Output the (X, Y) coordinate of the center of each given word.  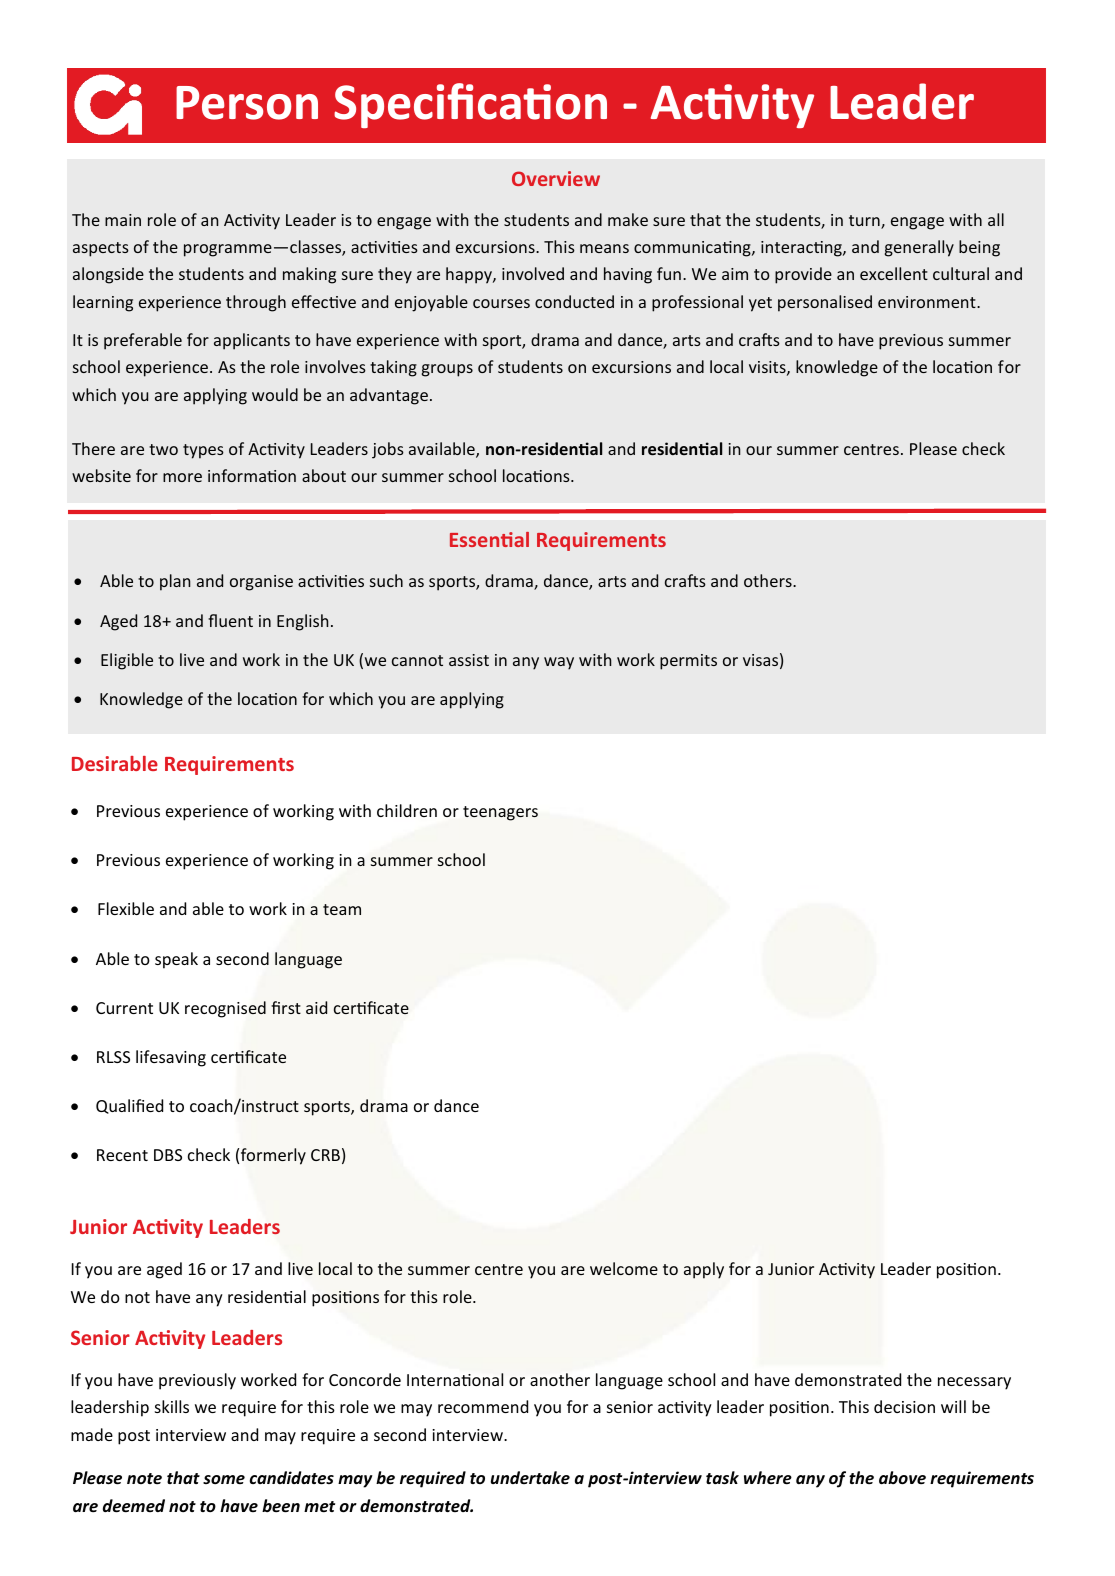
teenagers (500, 813)
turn (865, 222)
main (123, 220)
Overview (556, 178)
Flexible (126, 908)
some (224, 1479)
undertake (530, 1477)
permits (688, 662)
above (902, 1478)
